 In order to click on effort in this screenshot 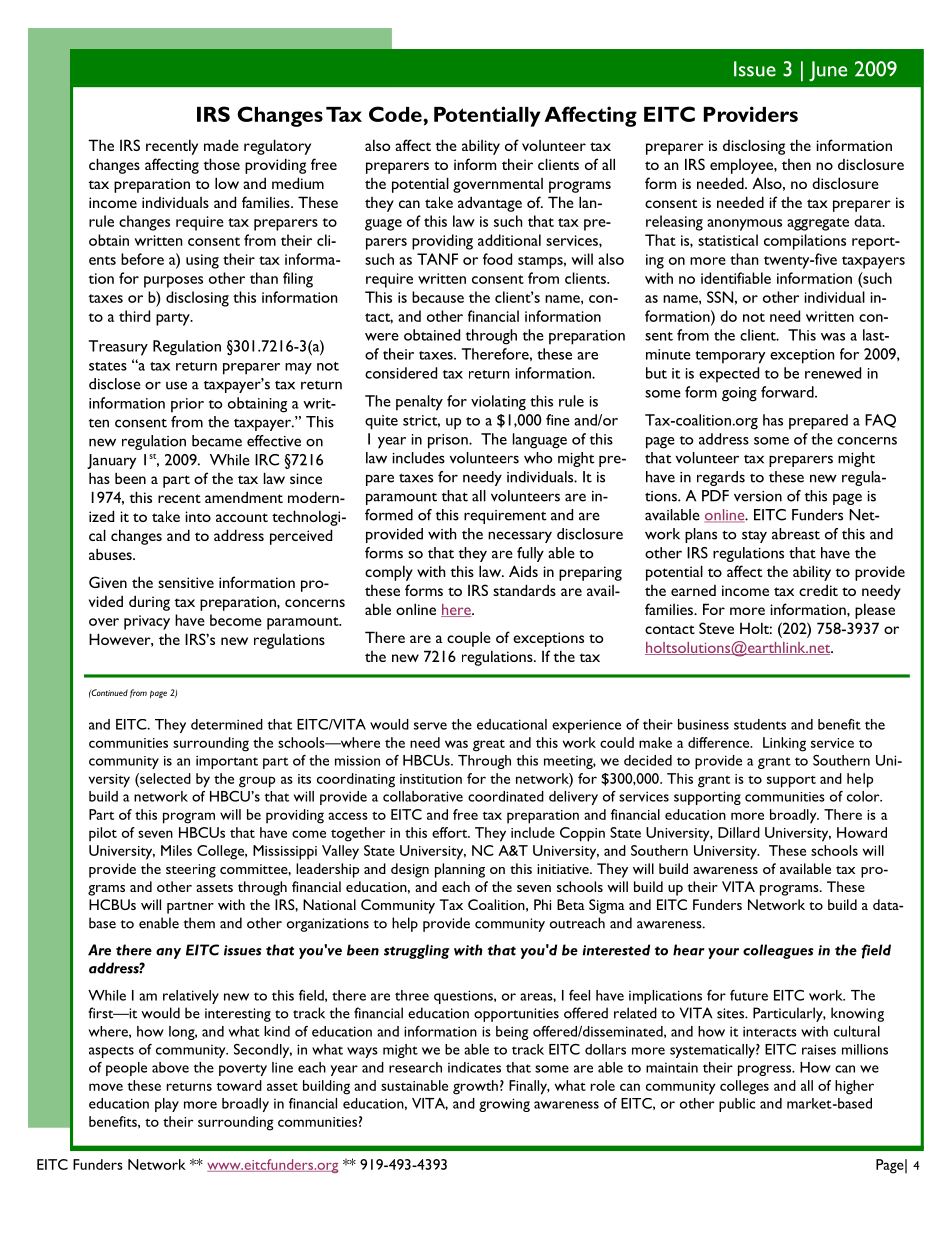, I will do `click(451, 832)`.
